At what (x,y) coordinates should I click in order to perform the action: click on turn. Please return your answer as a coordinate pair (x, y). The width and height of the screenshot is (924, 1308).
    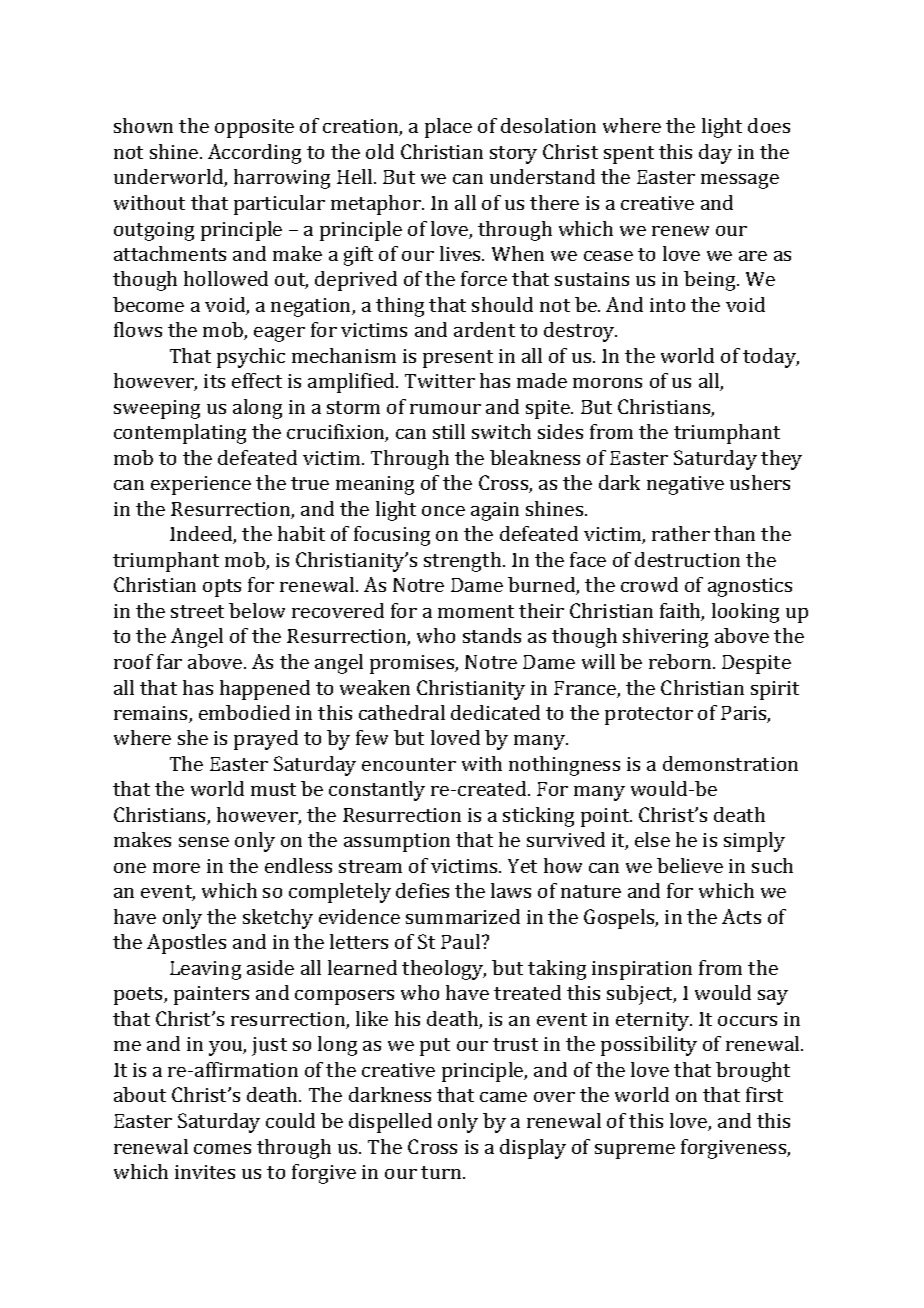
    Looking at the image, I should click on (442, 1172).
